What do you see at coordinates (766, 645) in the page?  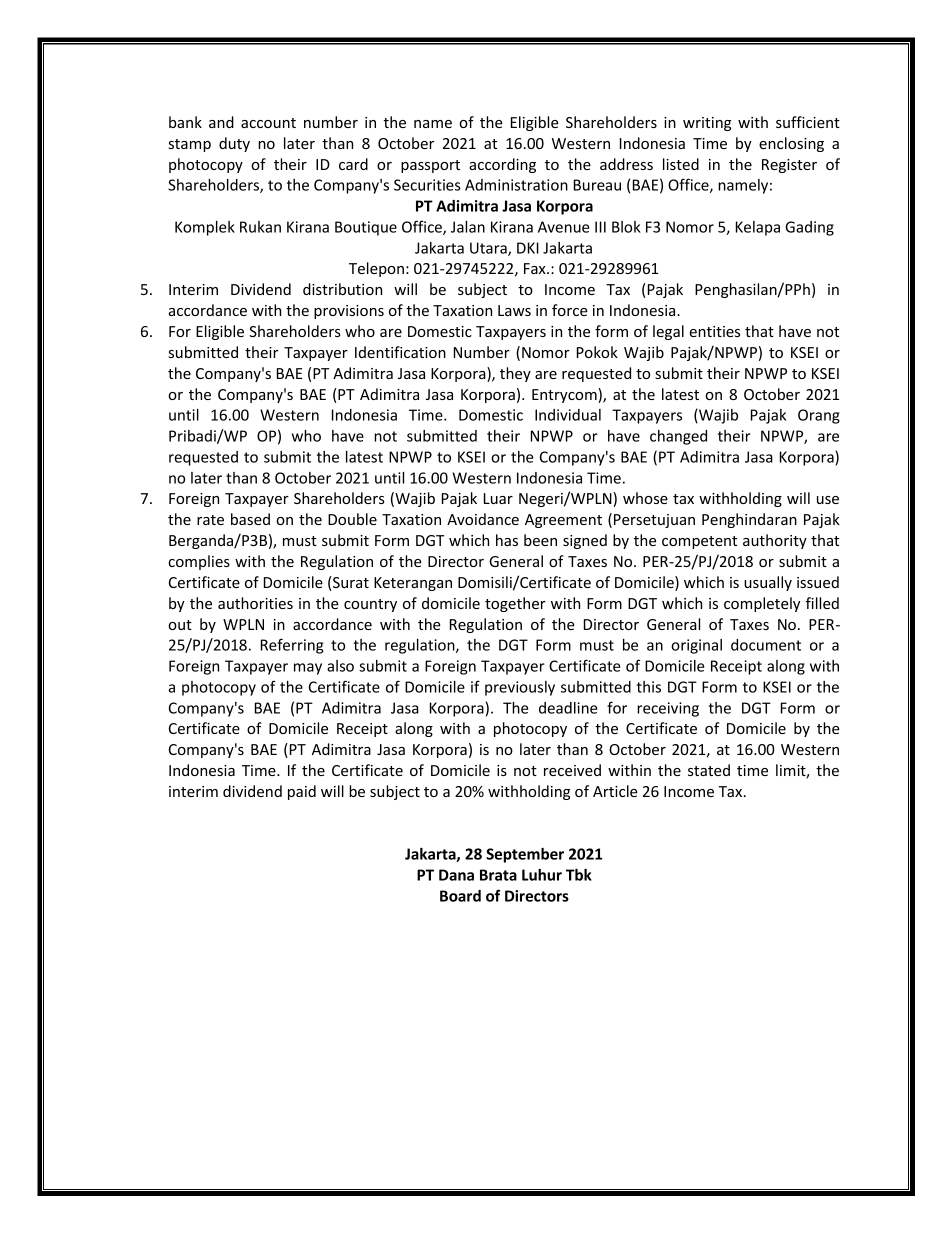 I see `document` at bounding box center [766, 645].
